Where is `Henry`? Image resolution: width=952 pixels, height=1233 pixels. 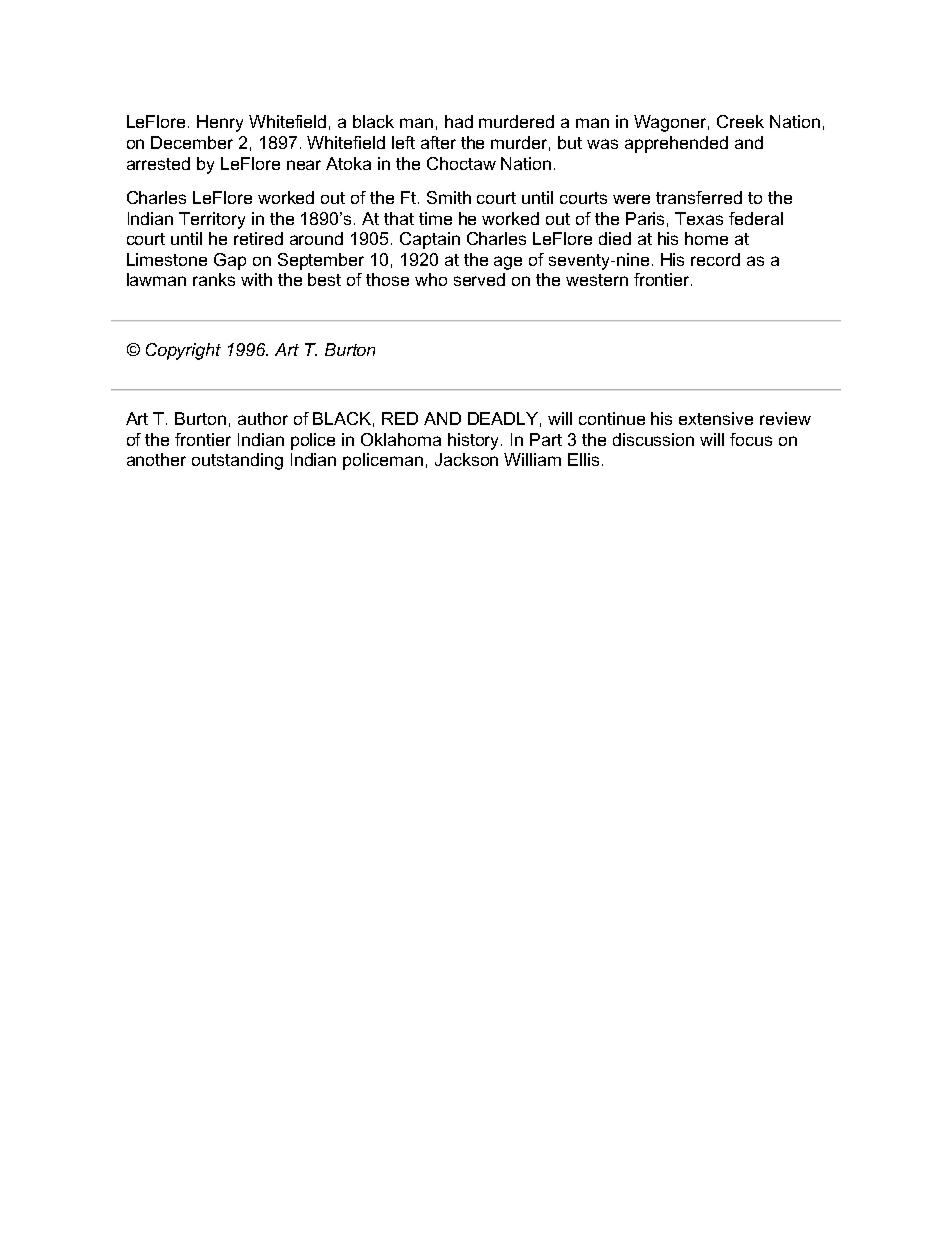
Henry is located at coordinates (220, 123).
